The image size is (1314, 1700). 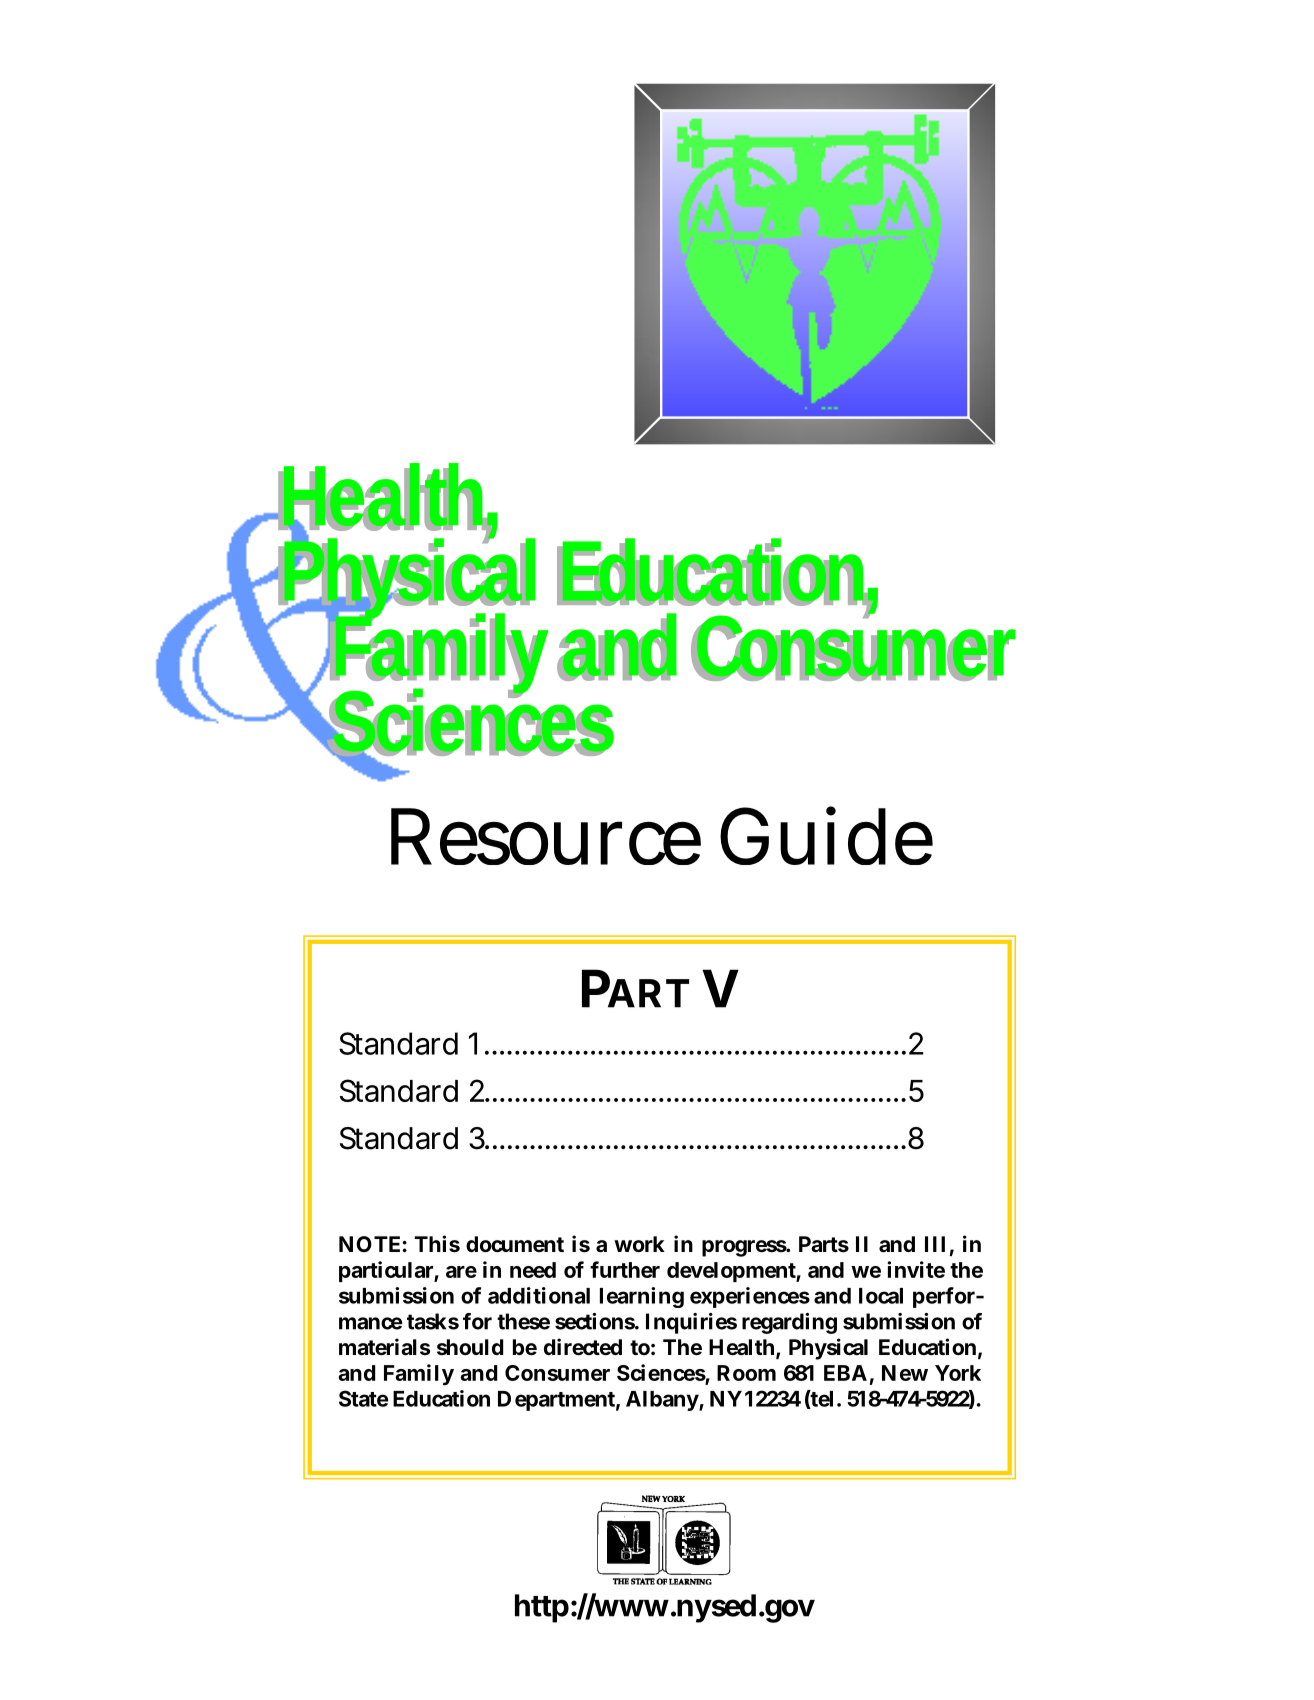 I want to click on progress, so click(x=745, y=1248).
